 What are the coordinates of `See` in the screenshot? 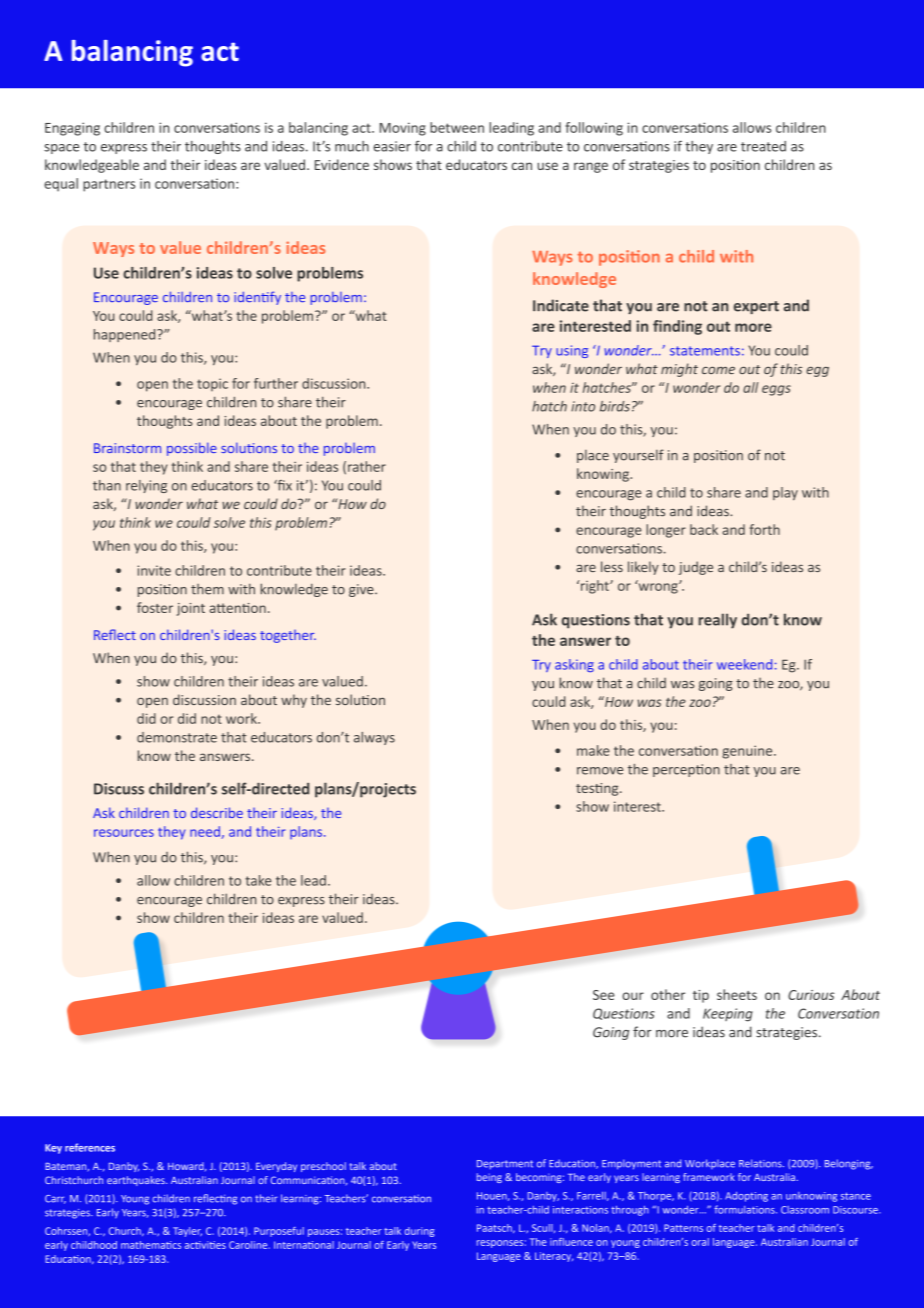 It's located at (604, 995).
